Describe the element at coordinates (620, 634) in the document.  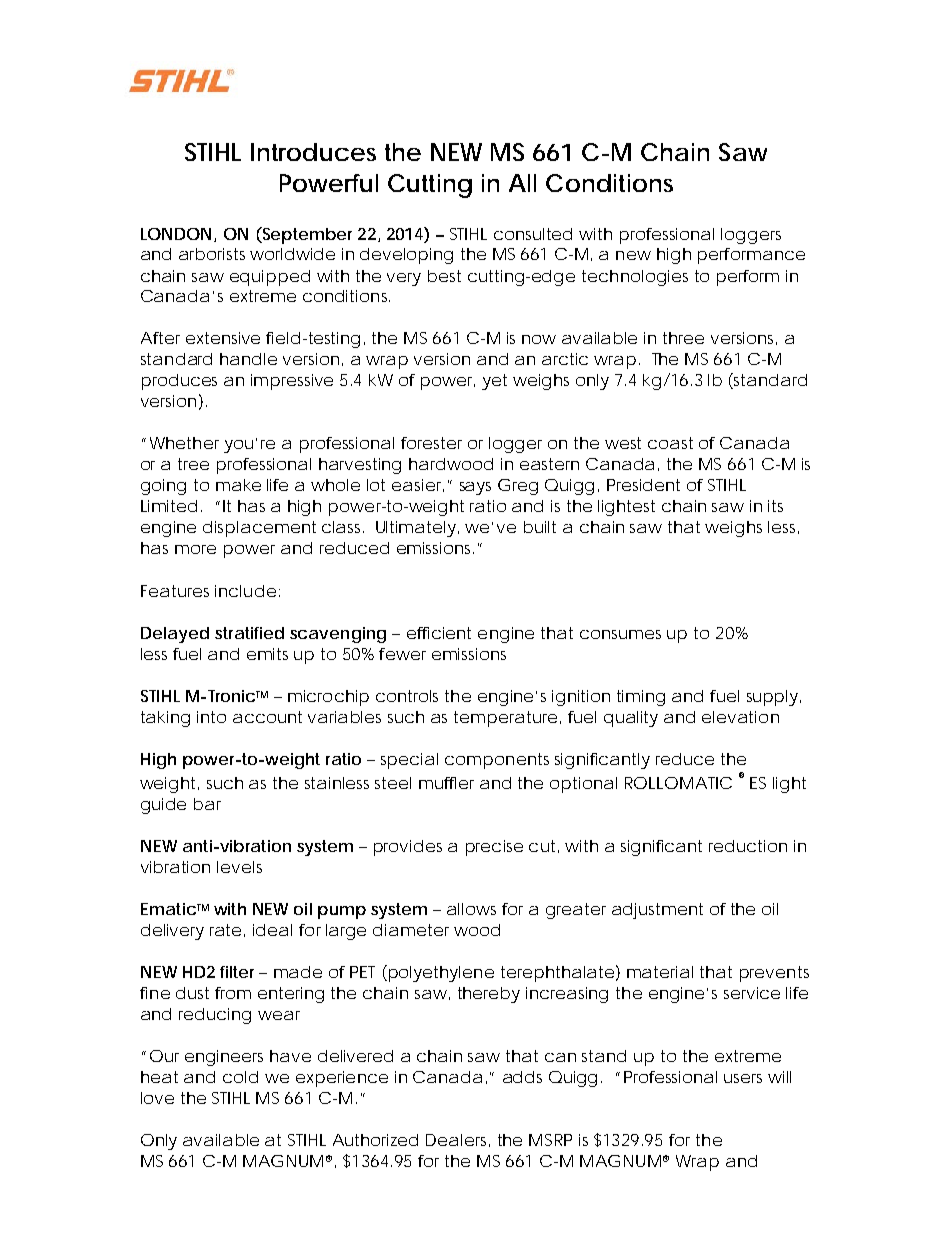
I see `consumes` at that location.
